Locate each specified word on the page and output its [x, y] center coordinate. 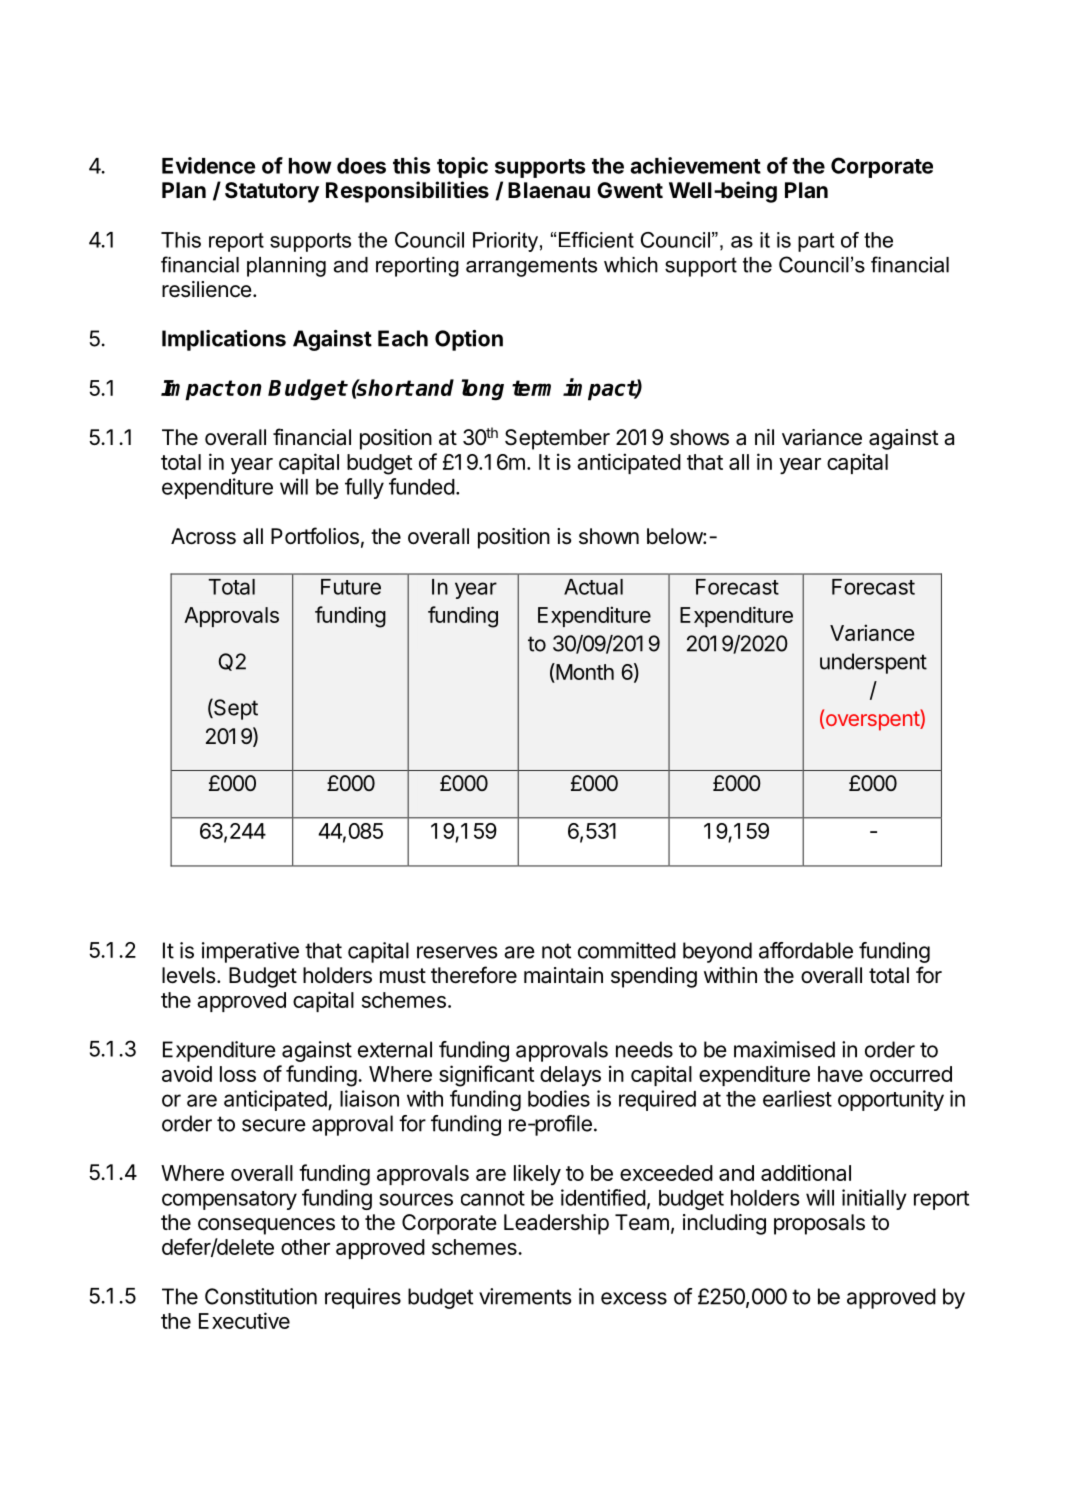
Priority [505, 242]
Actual [593, 587]
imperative [250, 952]
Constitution [261, 1296]
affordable [806, 950]
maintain [563, 975]
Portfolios [315, 536]
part [816, 242]
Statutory [272, 192]
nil [764, 437]
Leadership [556, 1224]
